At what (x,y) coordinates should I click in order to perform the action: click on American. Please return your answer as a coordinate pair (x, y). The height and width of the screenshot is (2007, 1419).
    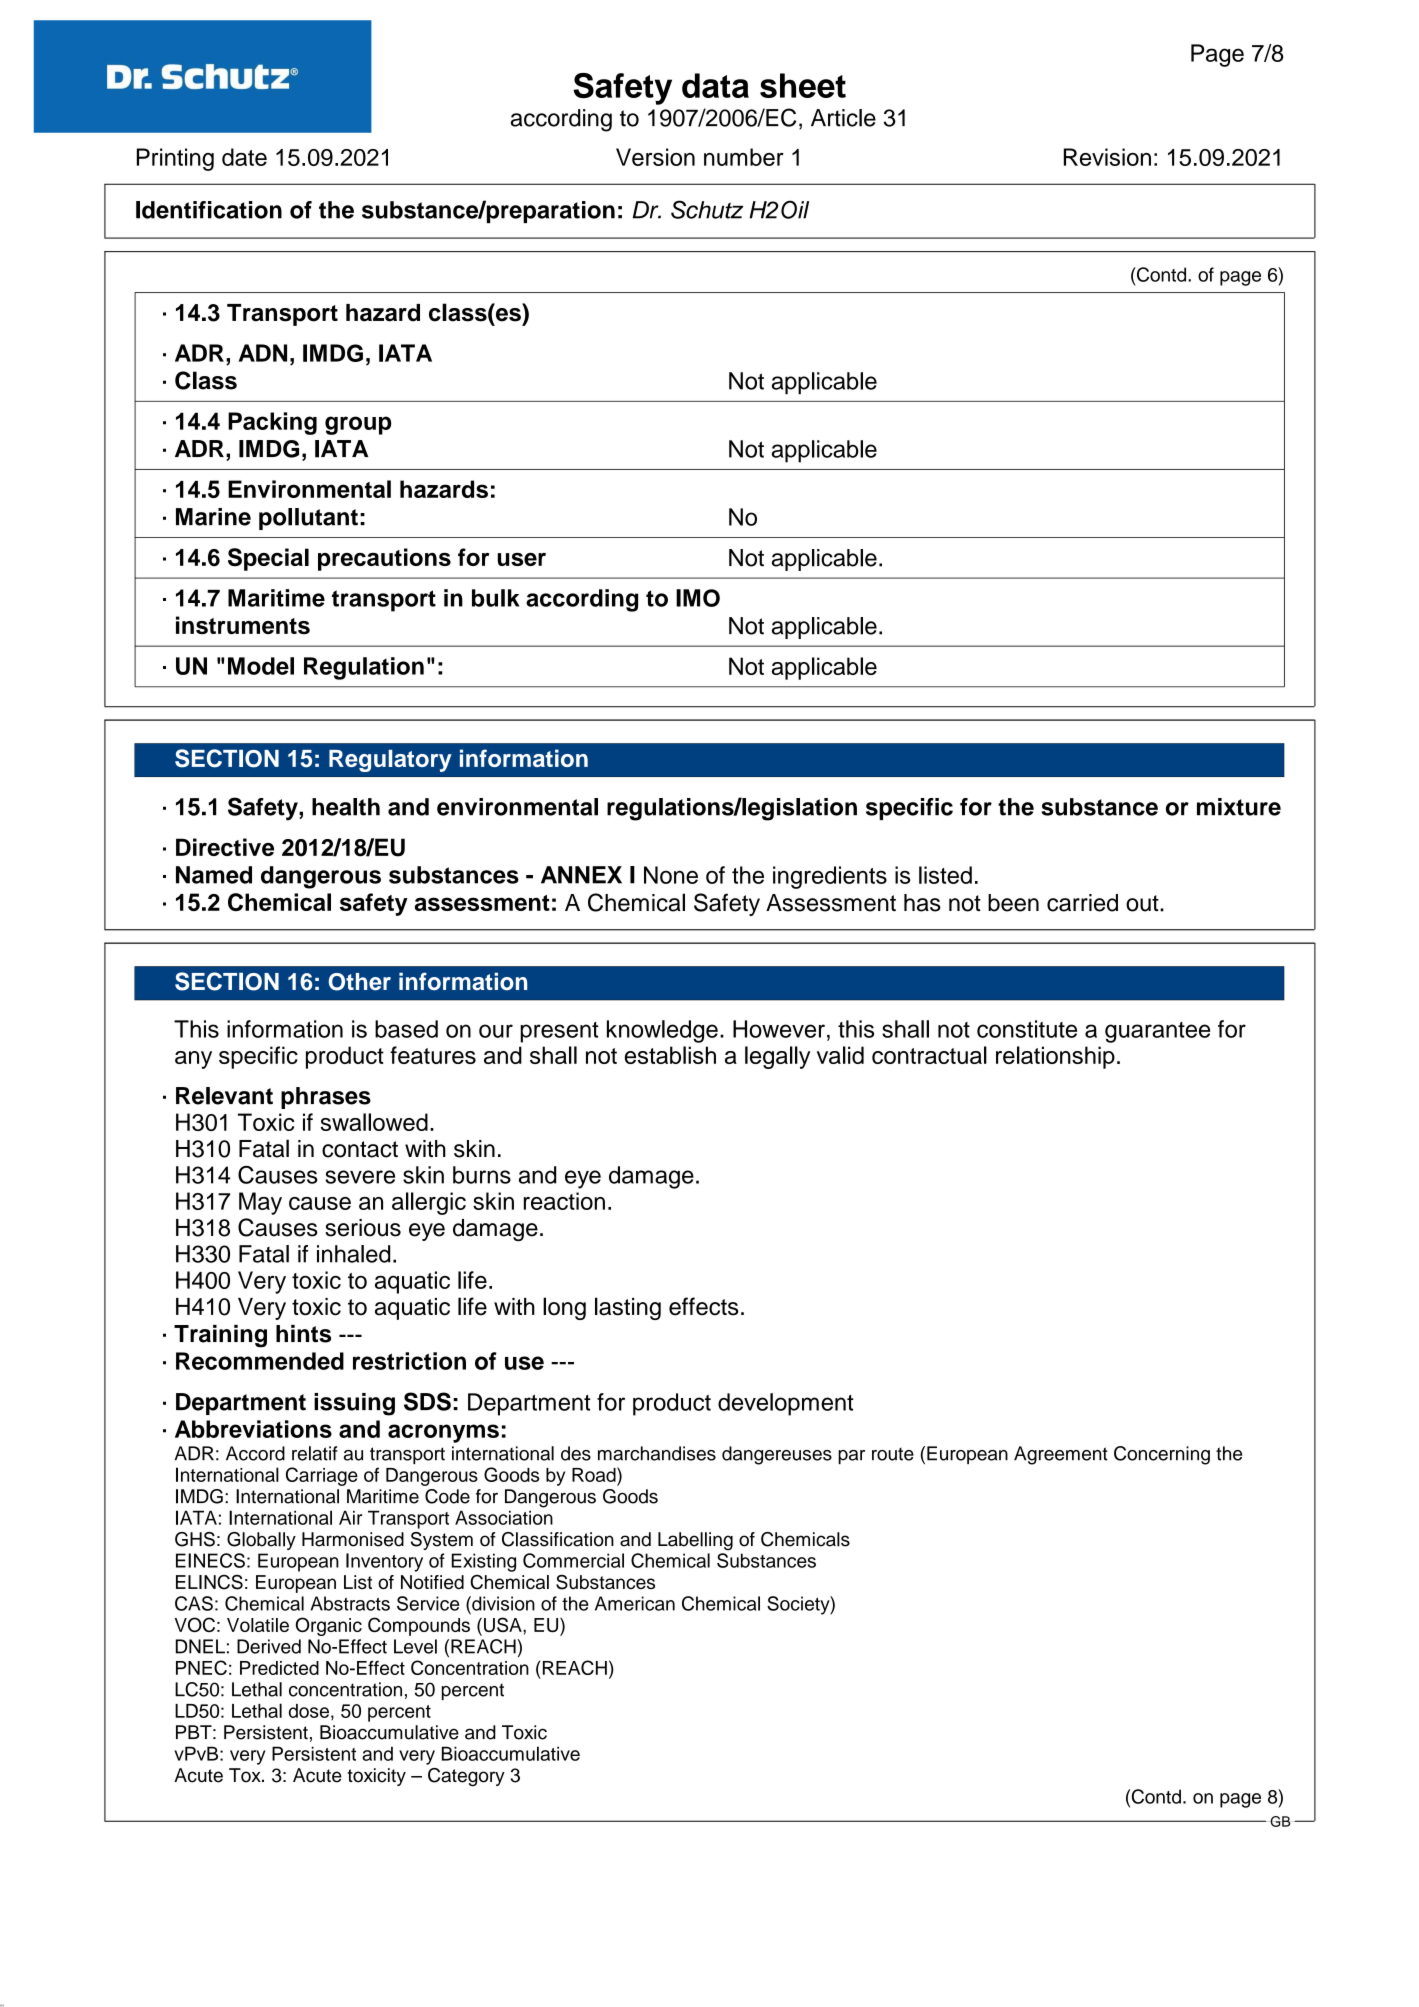
    Looking at the image, I should click on (635, 1603).
